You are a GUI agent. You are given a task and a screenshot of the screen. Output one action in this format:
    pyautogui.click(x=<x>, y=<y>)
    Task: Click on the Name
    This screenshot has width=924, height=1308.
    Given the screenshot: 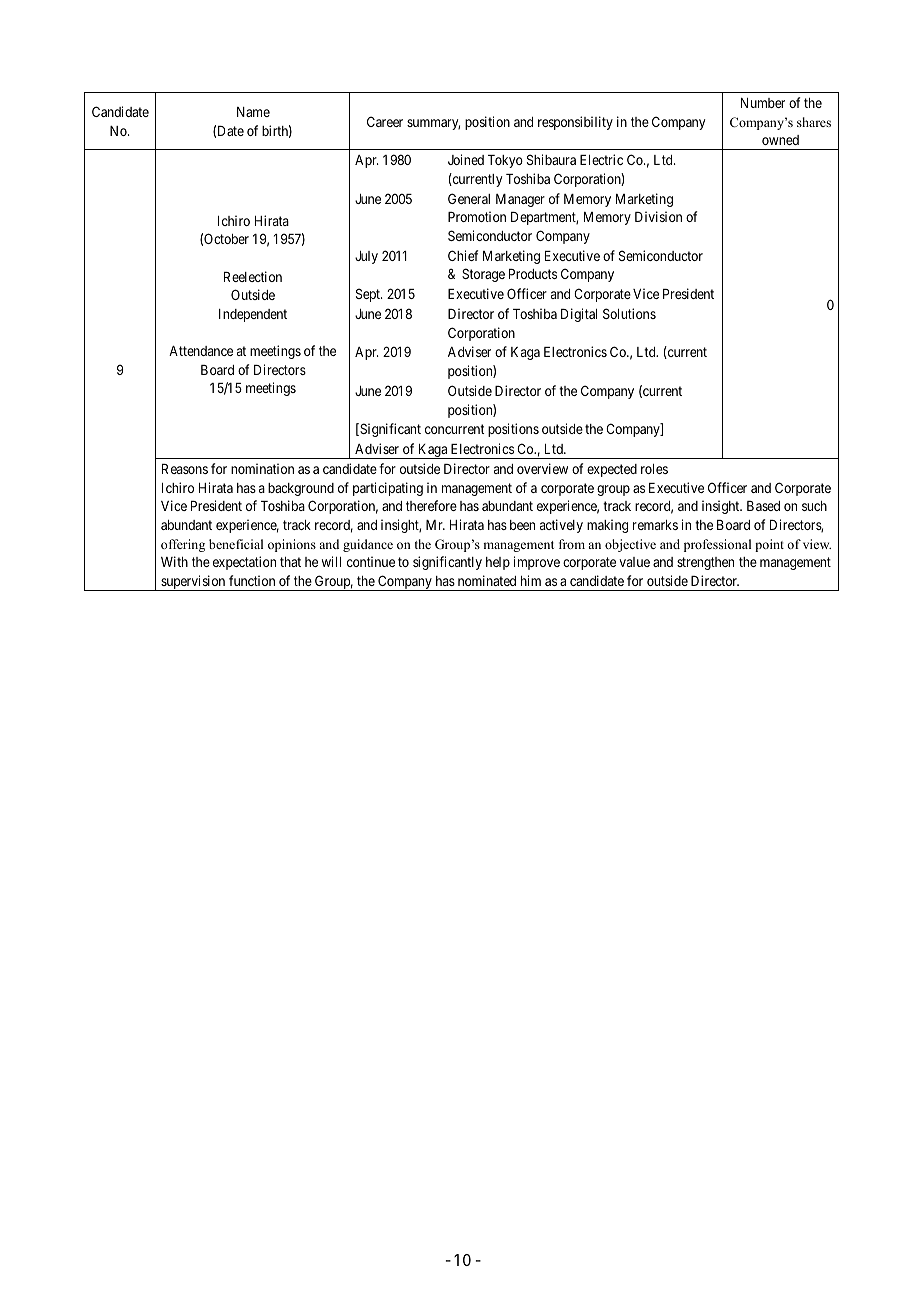 What is the action you would take?
    pyautogui.click(x=253, y=112)
